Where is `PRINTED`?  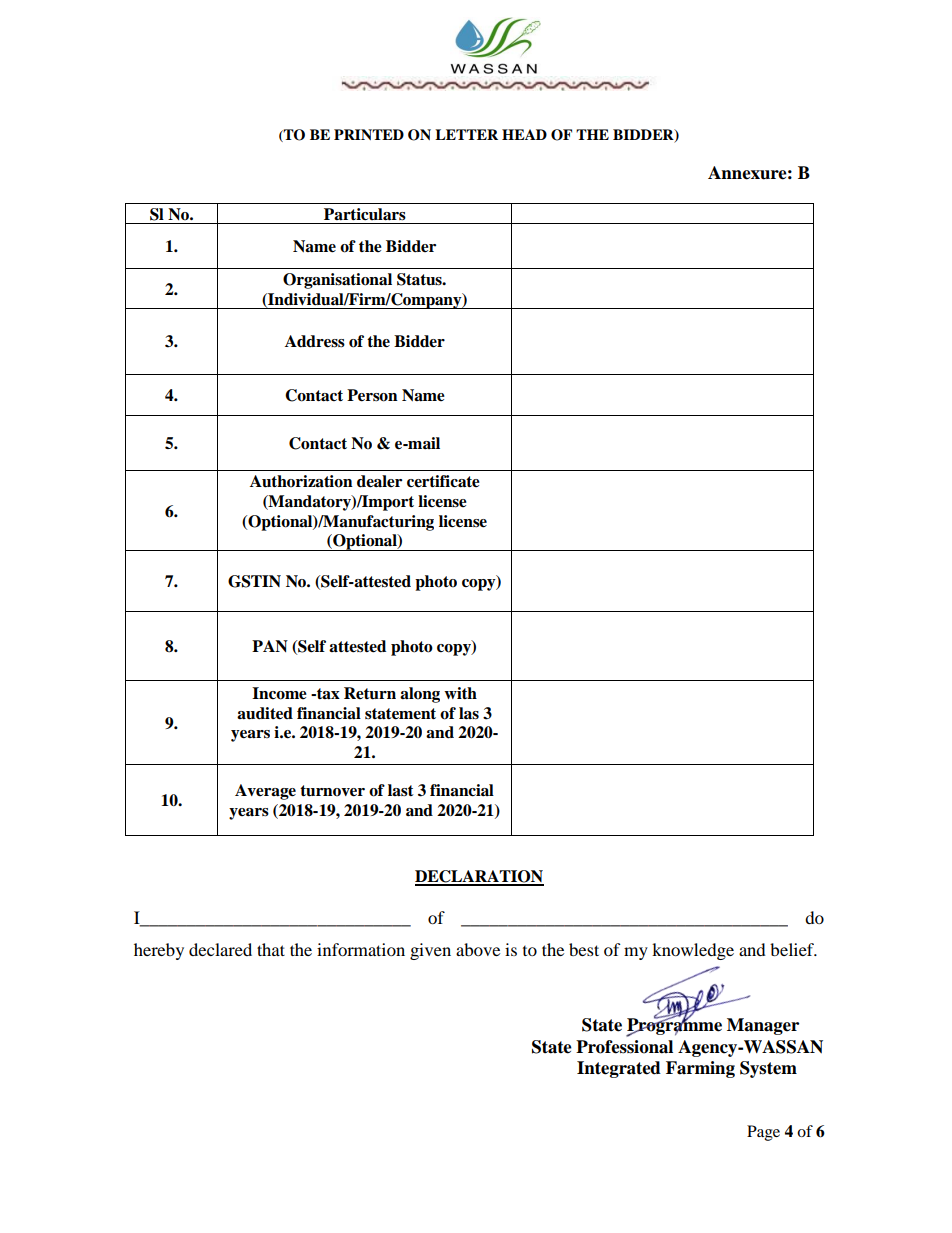 PRINTED is located at coordinates (369, 134).
